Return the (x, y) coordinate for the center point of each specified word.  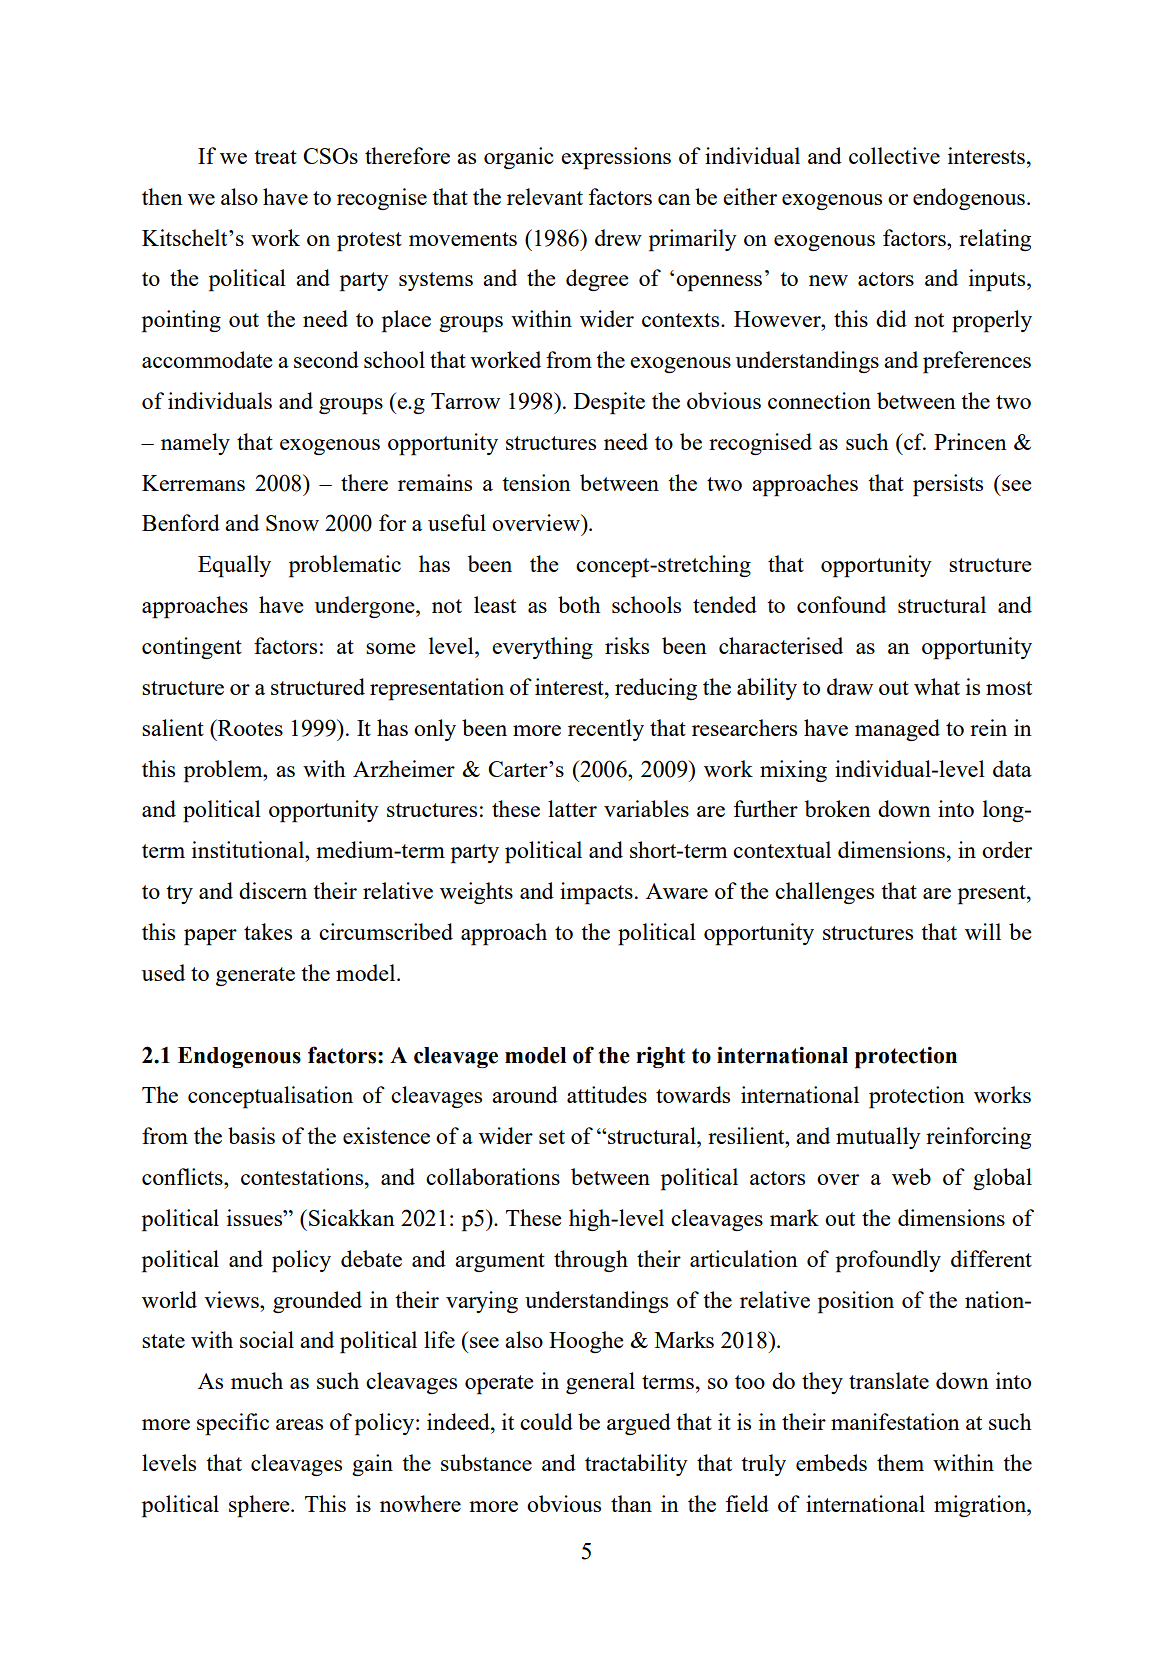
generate (255, 976)
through (591, 1261)
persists (948, 485)
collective (894, 155)
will (983, 931)
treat (275, 157)
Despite (609, 403)
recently (606, 730)
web (911, 1176)
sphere (260, 1506)
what (937, 686)
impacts (596, 893)
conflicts (183, 1176)
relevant (545, 196)
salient (173, 727)
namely (195, 444)
